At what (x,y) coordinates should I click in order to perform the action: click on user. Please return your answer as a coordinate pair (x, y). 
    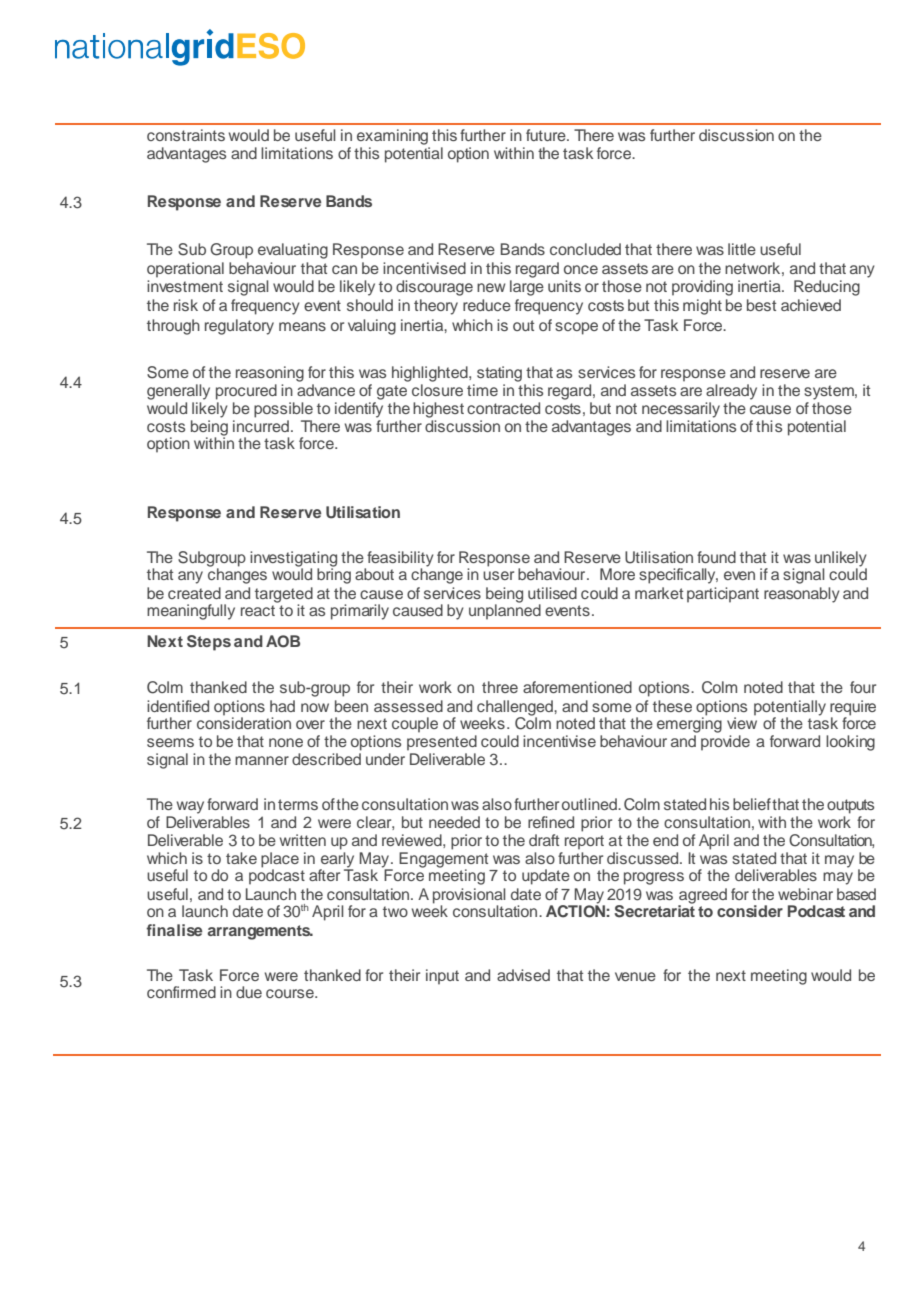
    Looking at the image, I should click on (498, 575).
